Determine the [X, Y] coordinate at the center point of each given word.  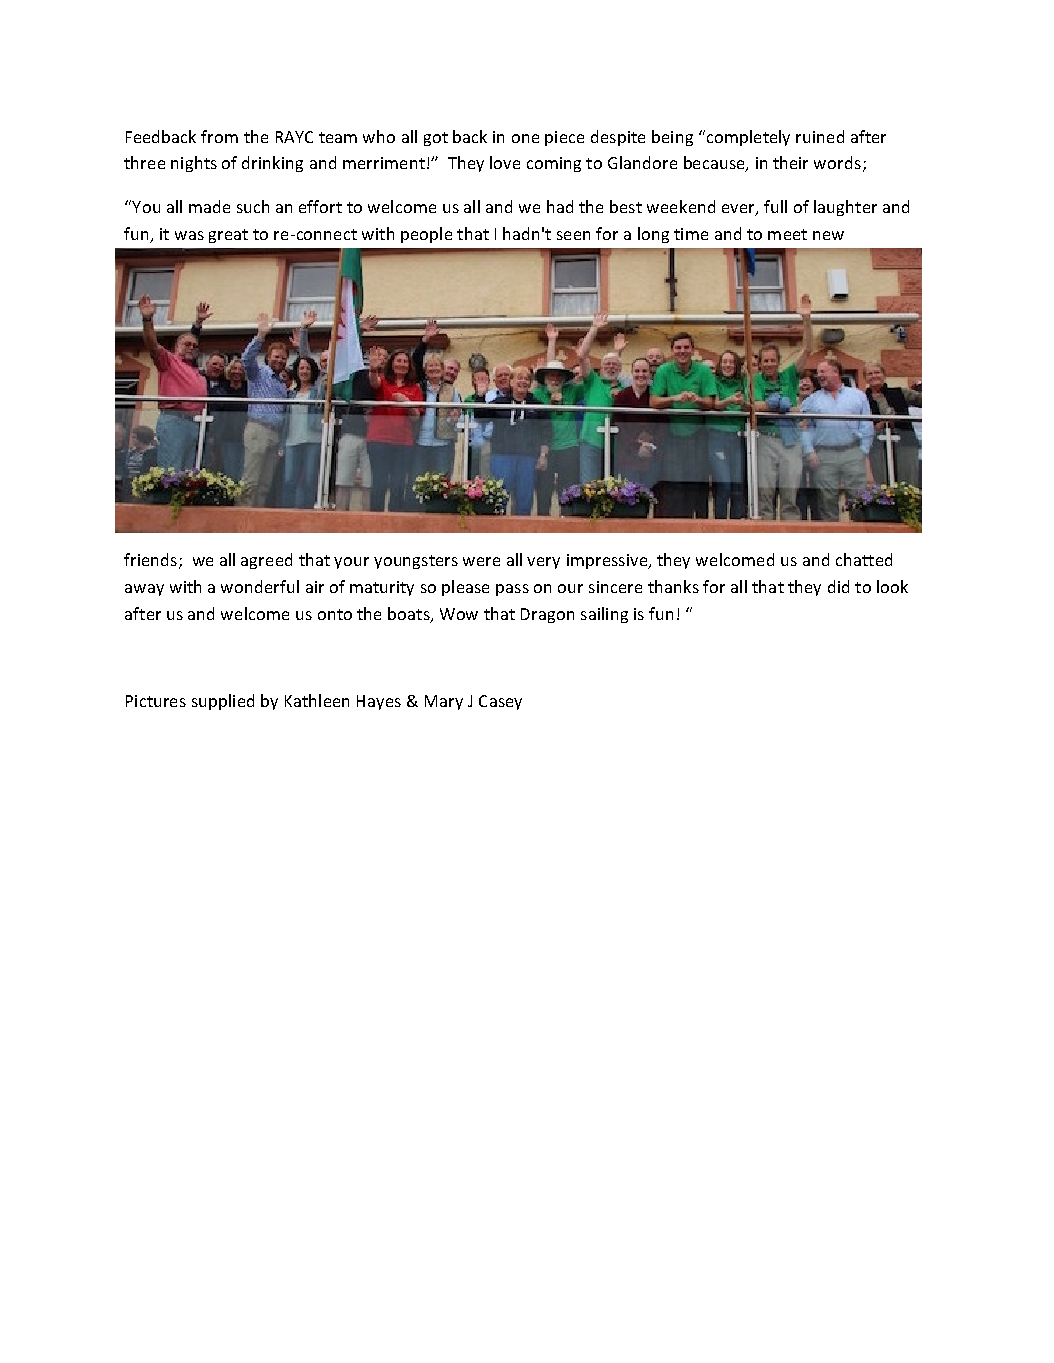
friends [150, 559]
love [505, 162]
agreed [266, 561]
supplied [223, 702]
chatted [864, 559]
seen [573, 235]
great [228, 236]
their [790, 162]
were [481, 561]
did [838, 586]
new [828, 235]
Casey [500, 702]
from [219, 136]
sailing [604, 615]
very [543, 563]
